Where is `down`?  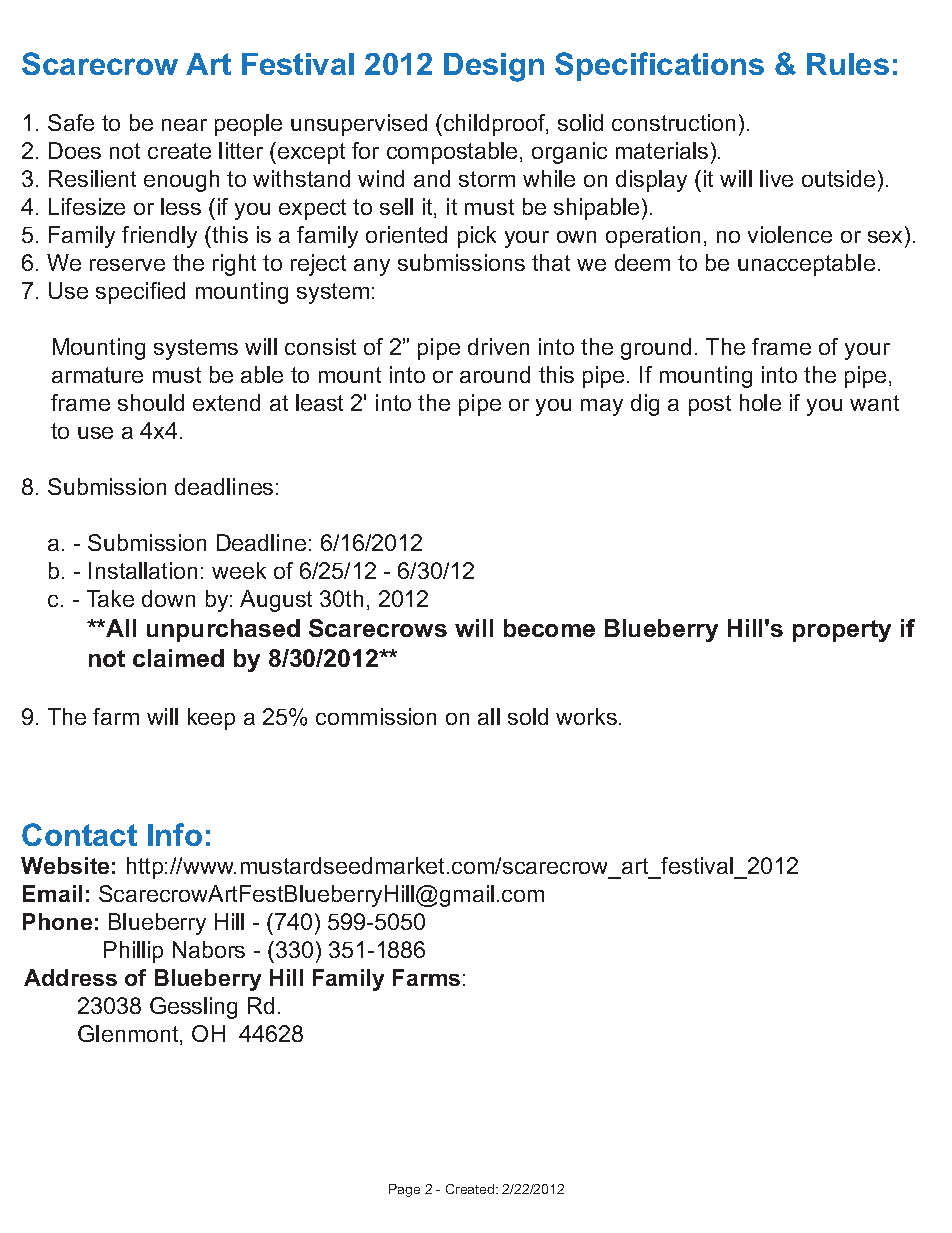 down is located at coordinates (168, 598).
